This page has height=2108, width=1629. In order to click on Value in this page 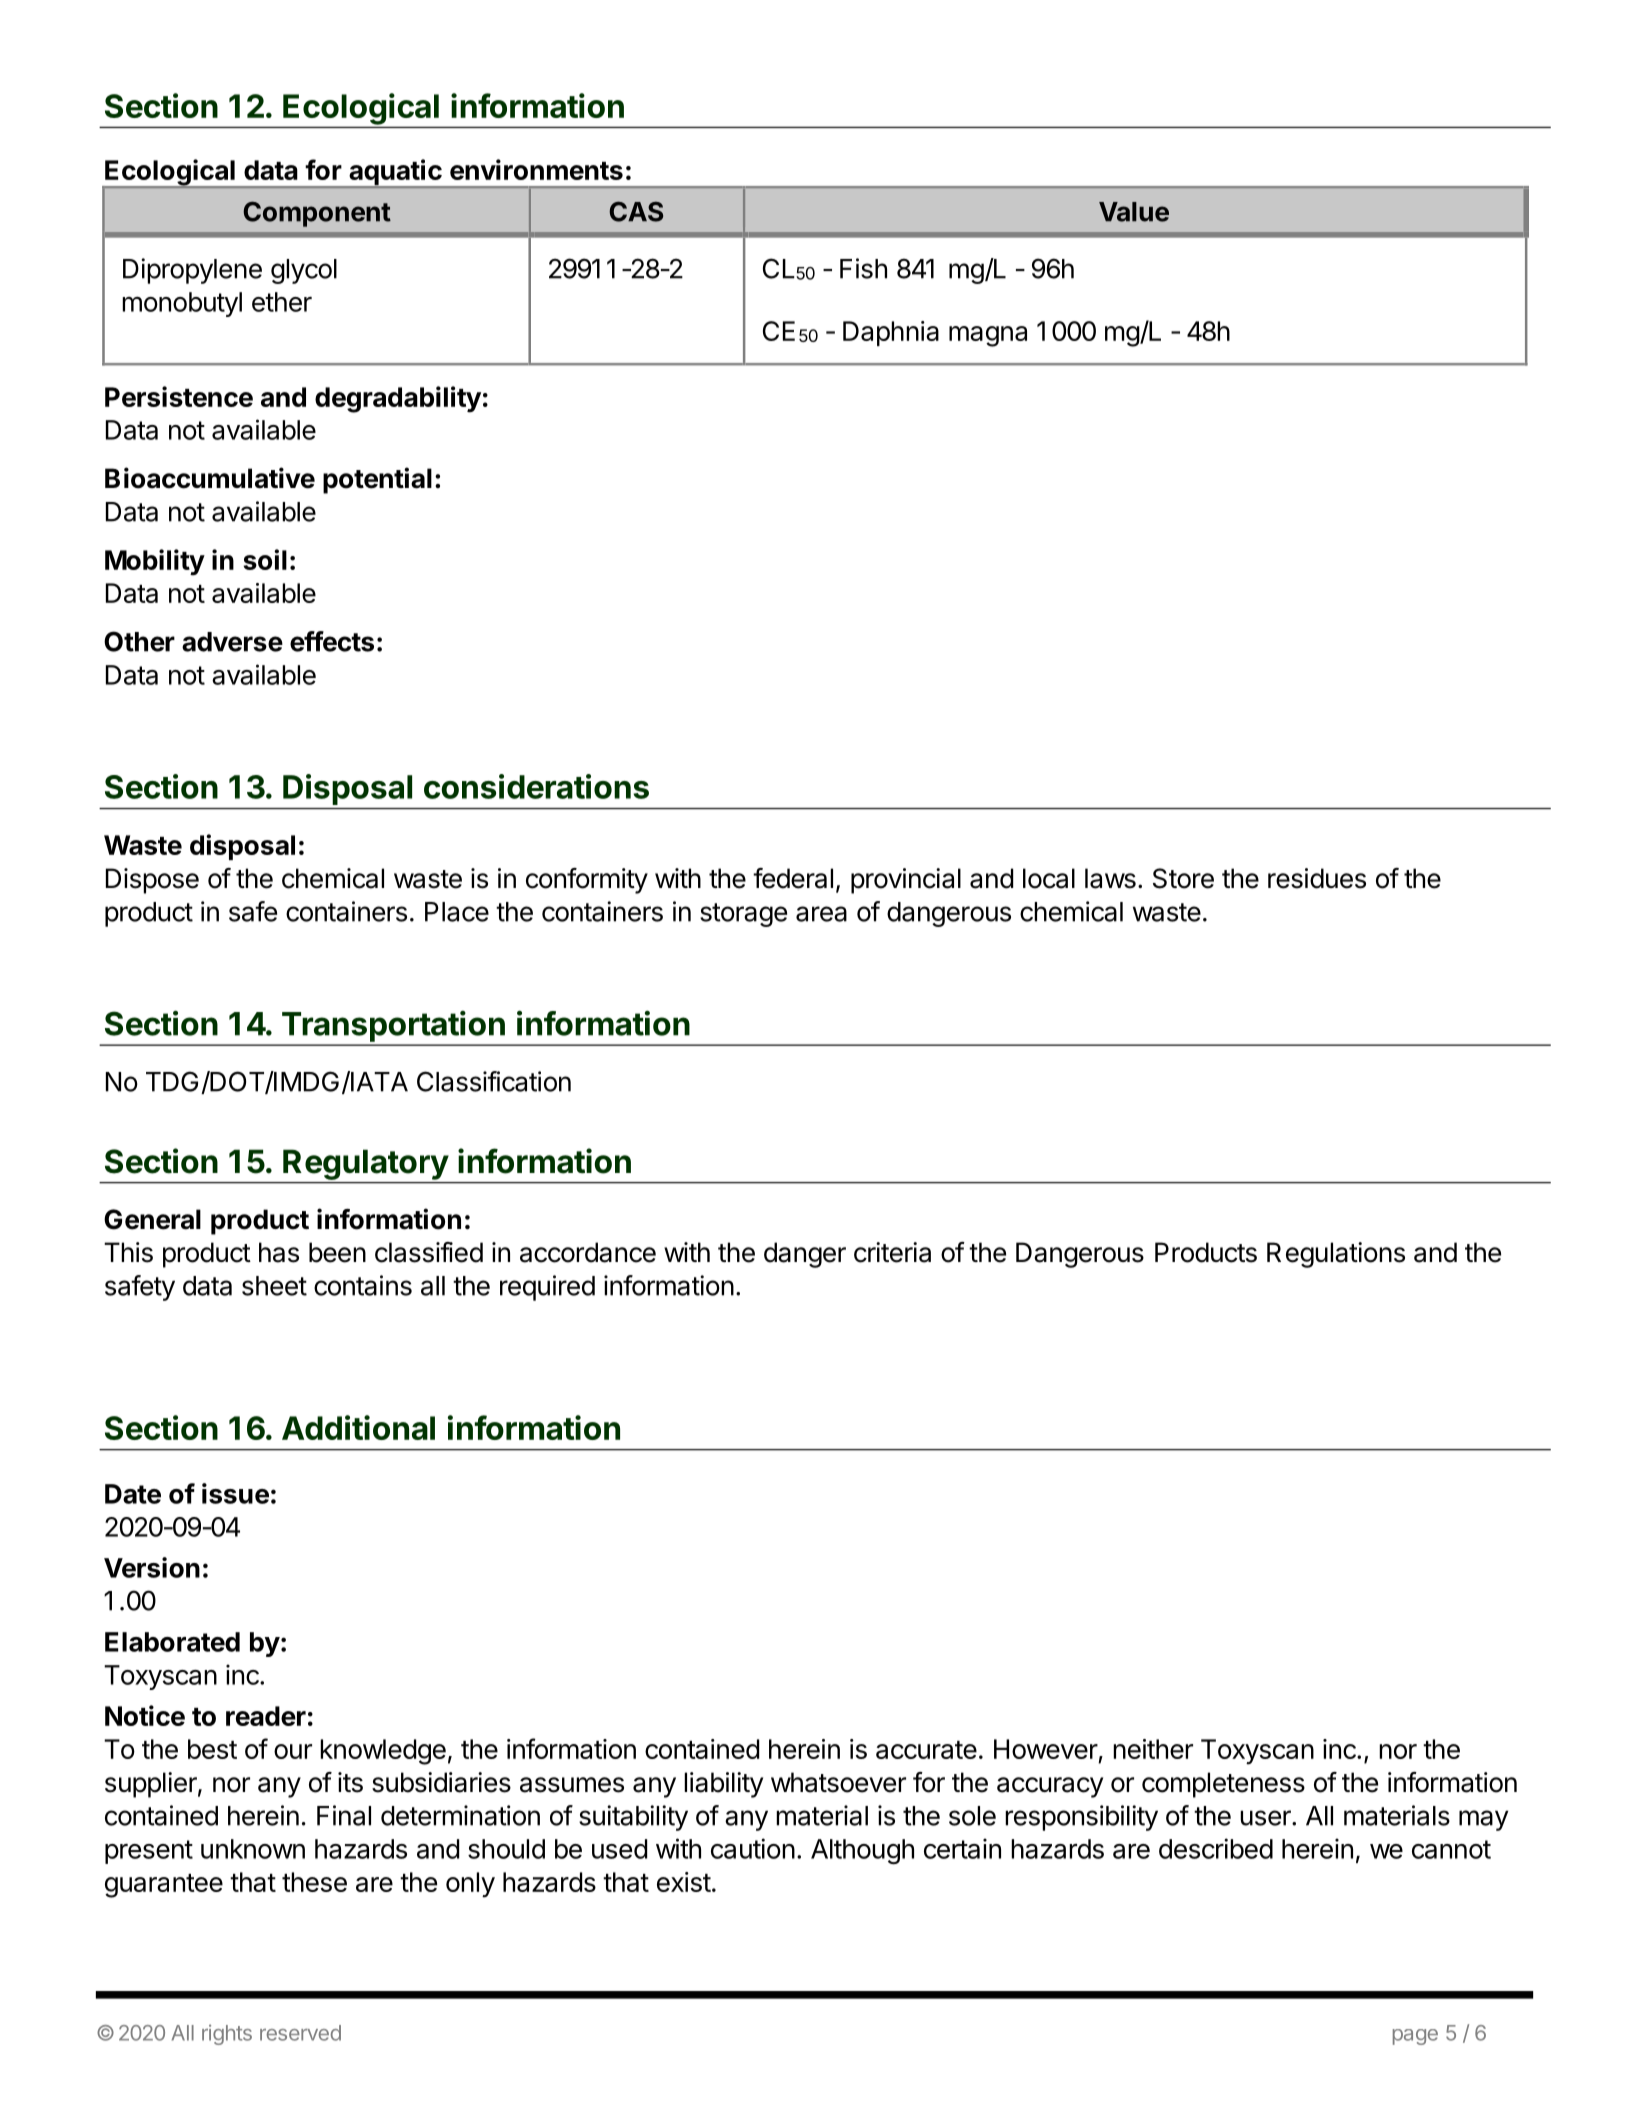, I will do `click(1134, 212)`.
